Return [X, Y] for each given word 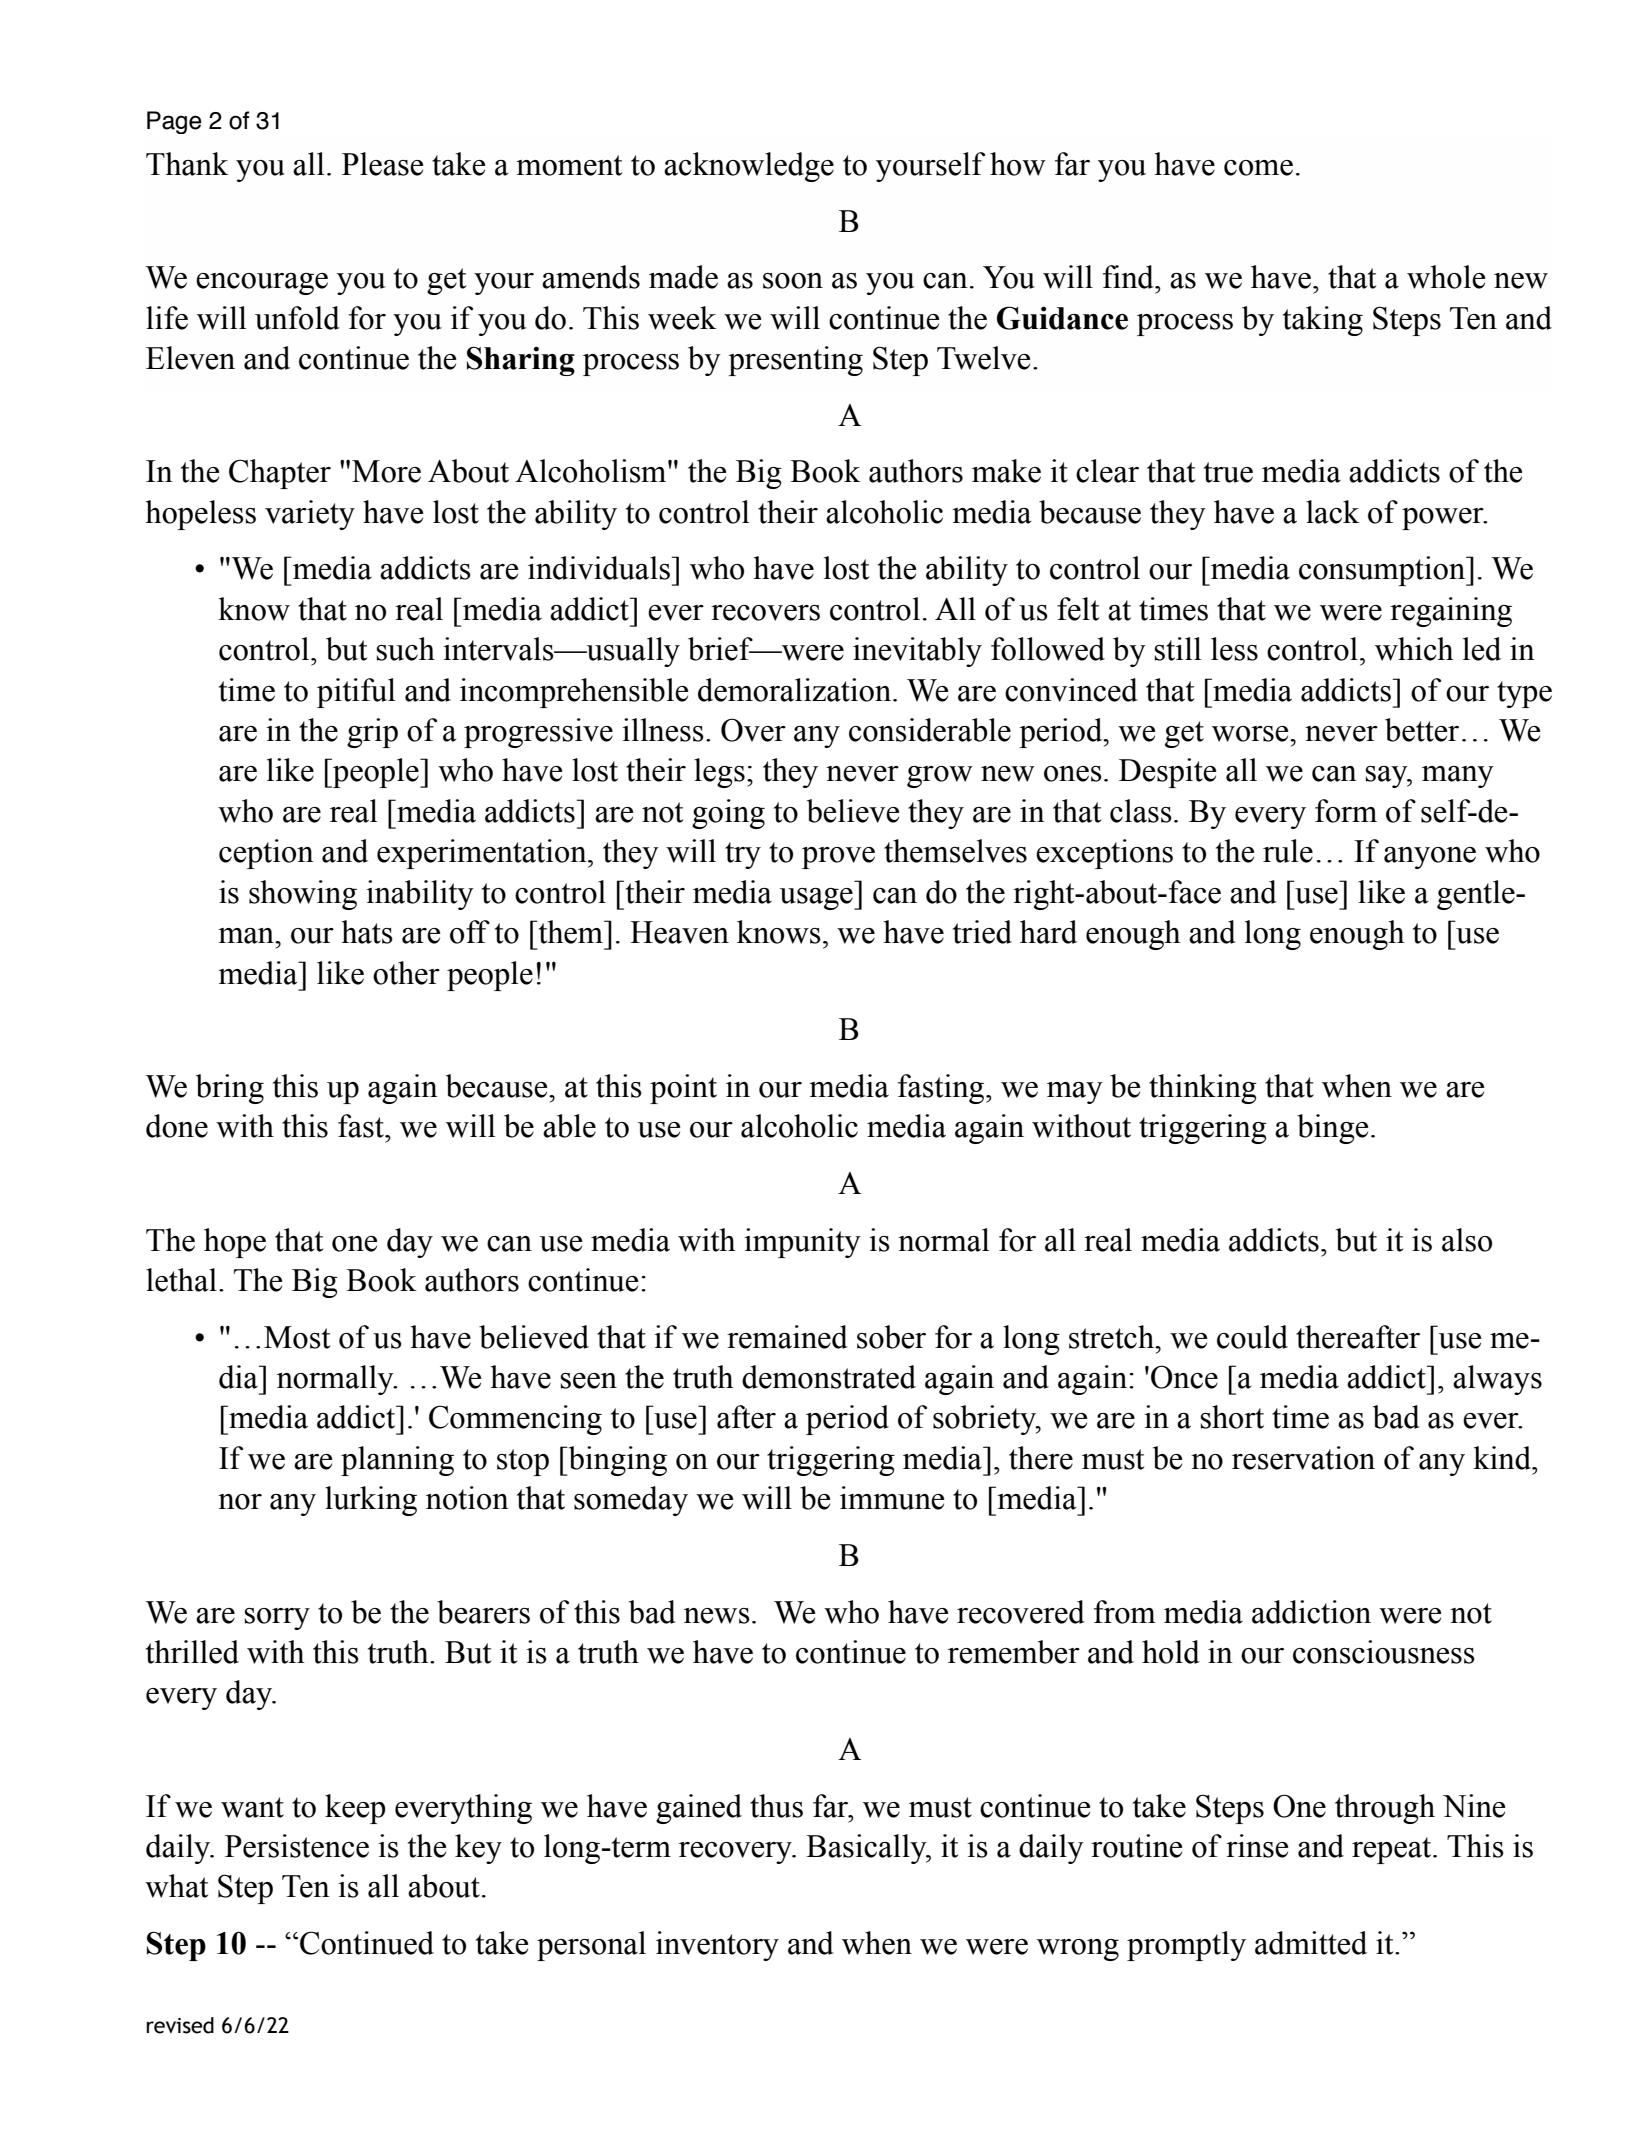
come [1258, 168]
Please [382, 164]
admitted [1311, 1943]
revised [180, 2025]
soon [793, 281]
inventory [717, 1946]
